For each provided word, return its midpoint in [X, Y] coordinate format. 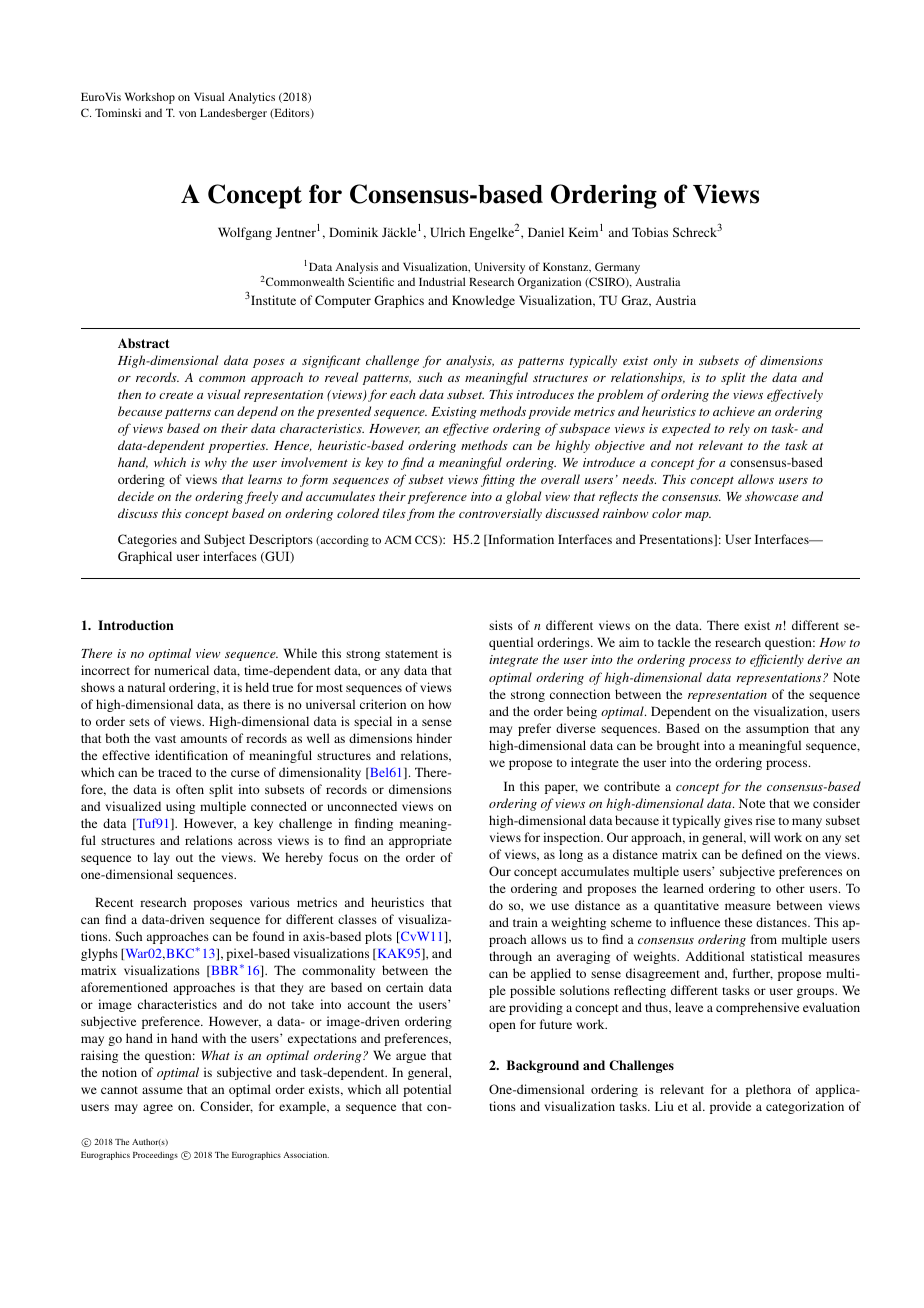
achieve [734, 411]
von [187, 114]
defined [762, 854]
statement [411, 654]
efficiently [777, 660]
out [184, 858]
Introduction [136, 625]
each [402, 394]
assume [162, 1090]
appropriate [420, 841]
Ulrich [447, 232]
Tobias [650, 232]
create [176, 395]
